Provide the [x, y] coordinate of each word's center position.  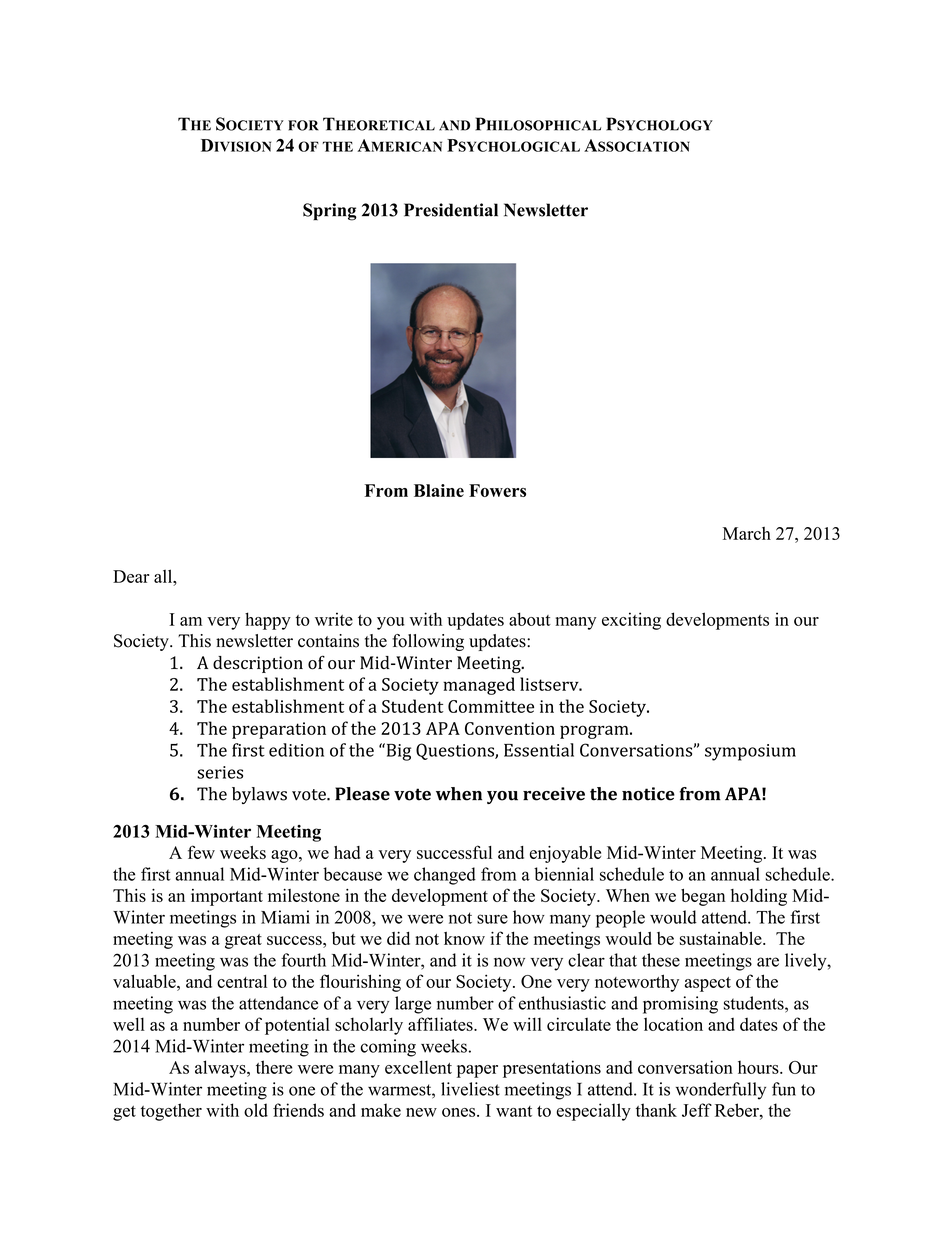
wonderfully [721, 1091]
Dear [131, 576]
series [220, 772]
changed [445, 876]
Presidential [451, 210]
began [703, 897]
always [221, 1069]
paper [477, 1071]
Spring [330, 212]
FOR [303, 125]
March [747, 533]
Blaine [439, 490]
